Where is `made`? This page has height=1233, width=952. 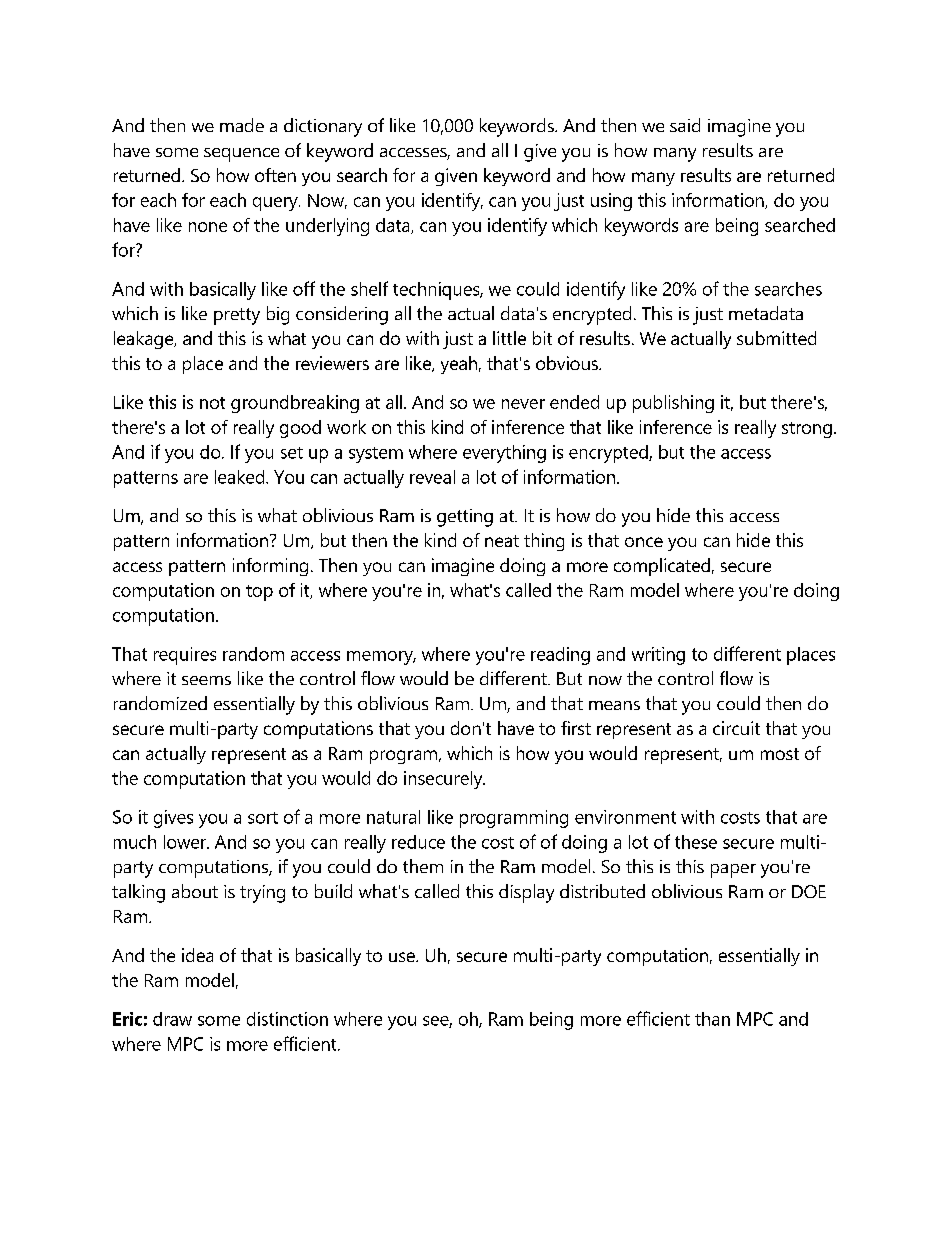 made is located at coordinates (242, 125).
